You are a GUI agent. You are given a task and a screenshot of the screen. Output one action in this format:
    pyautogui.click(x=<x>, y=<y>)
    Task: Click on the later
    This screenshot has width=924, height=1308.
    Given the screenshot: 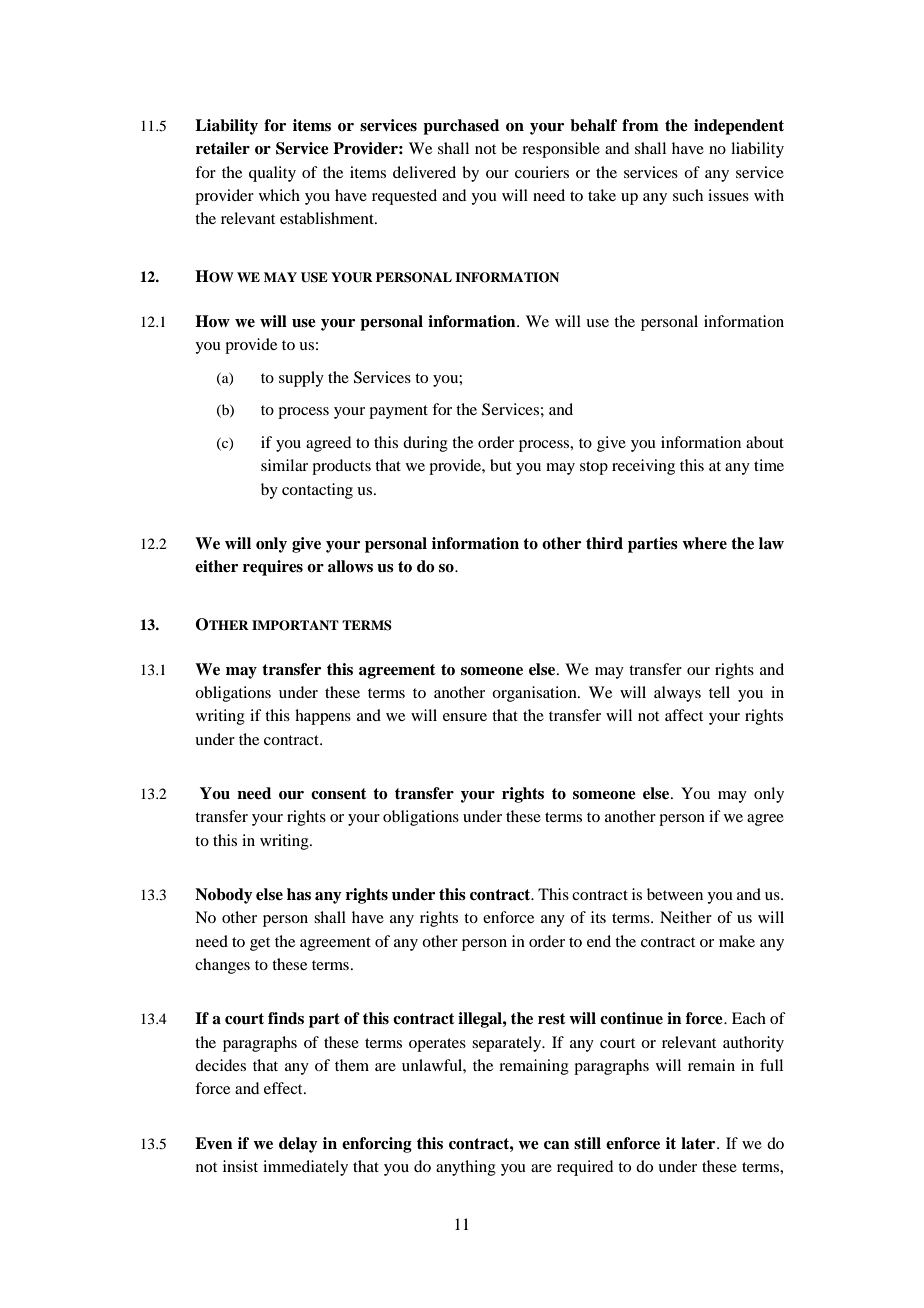 What is the action you would take?
    pyautogui.click(x=699, y=1143)
